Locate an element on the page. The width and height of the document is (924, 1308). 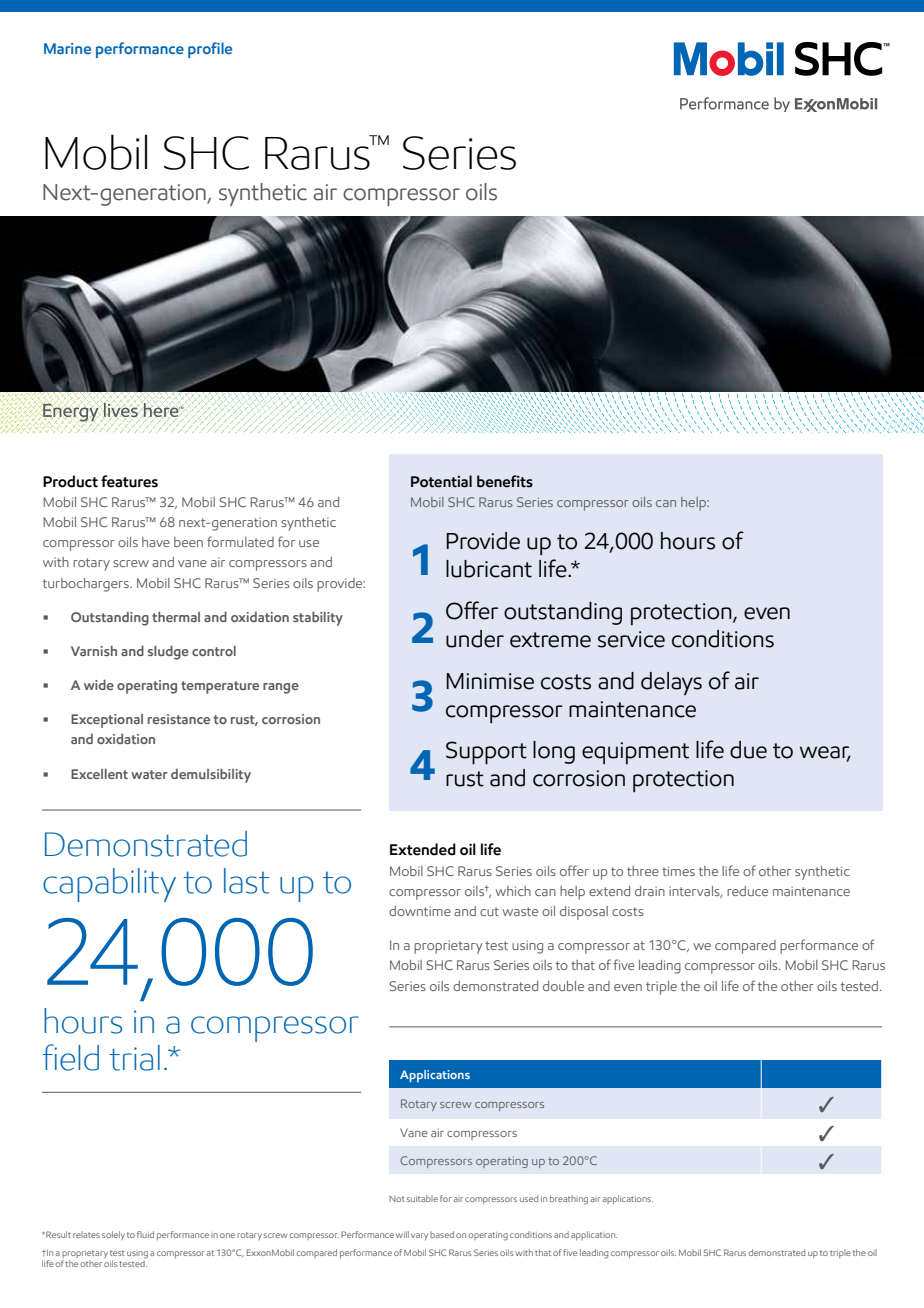
Marine is located at coordinates (67, 48).
